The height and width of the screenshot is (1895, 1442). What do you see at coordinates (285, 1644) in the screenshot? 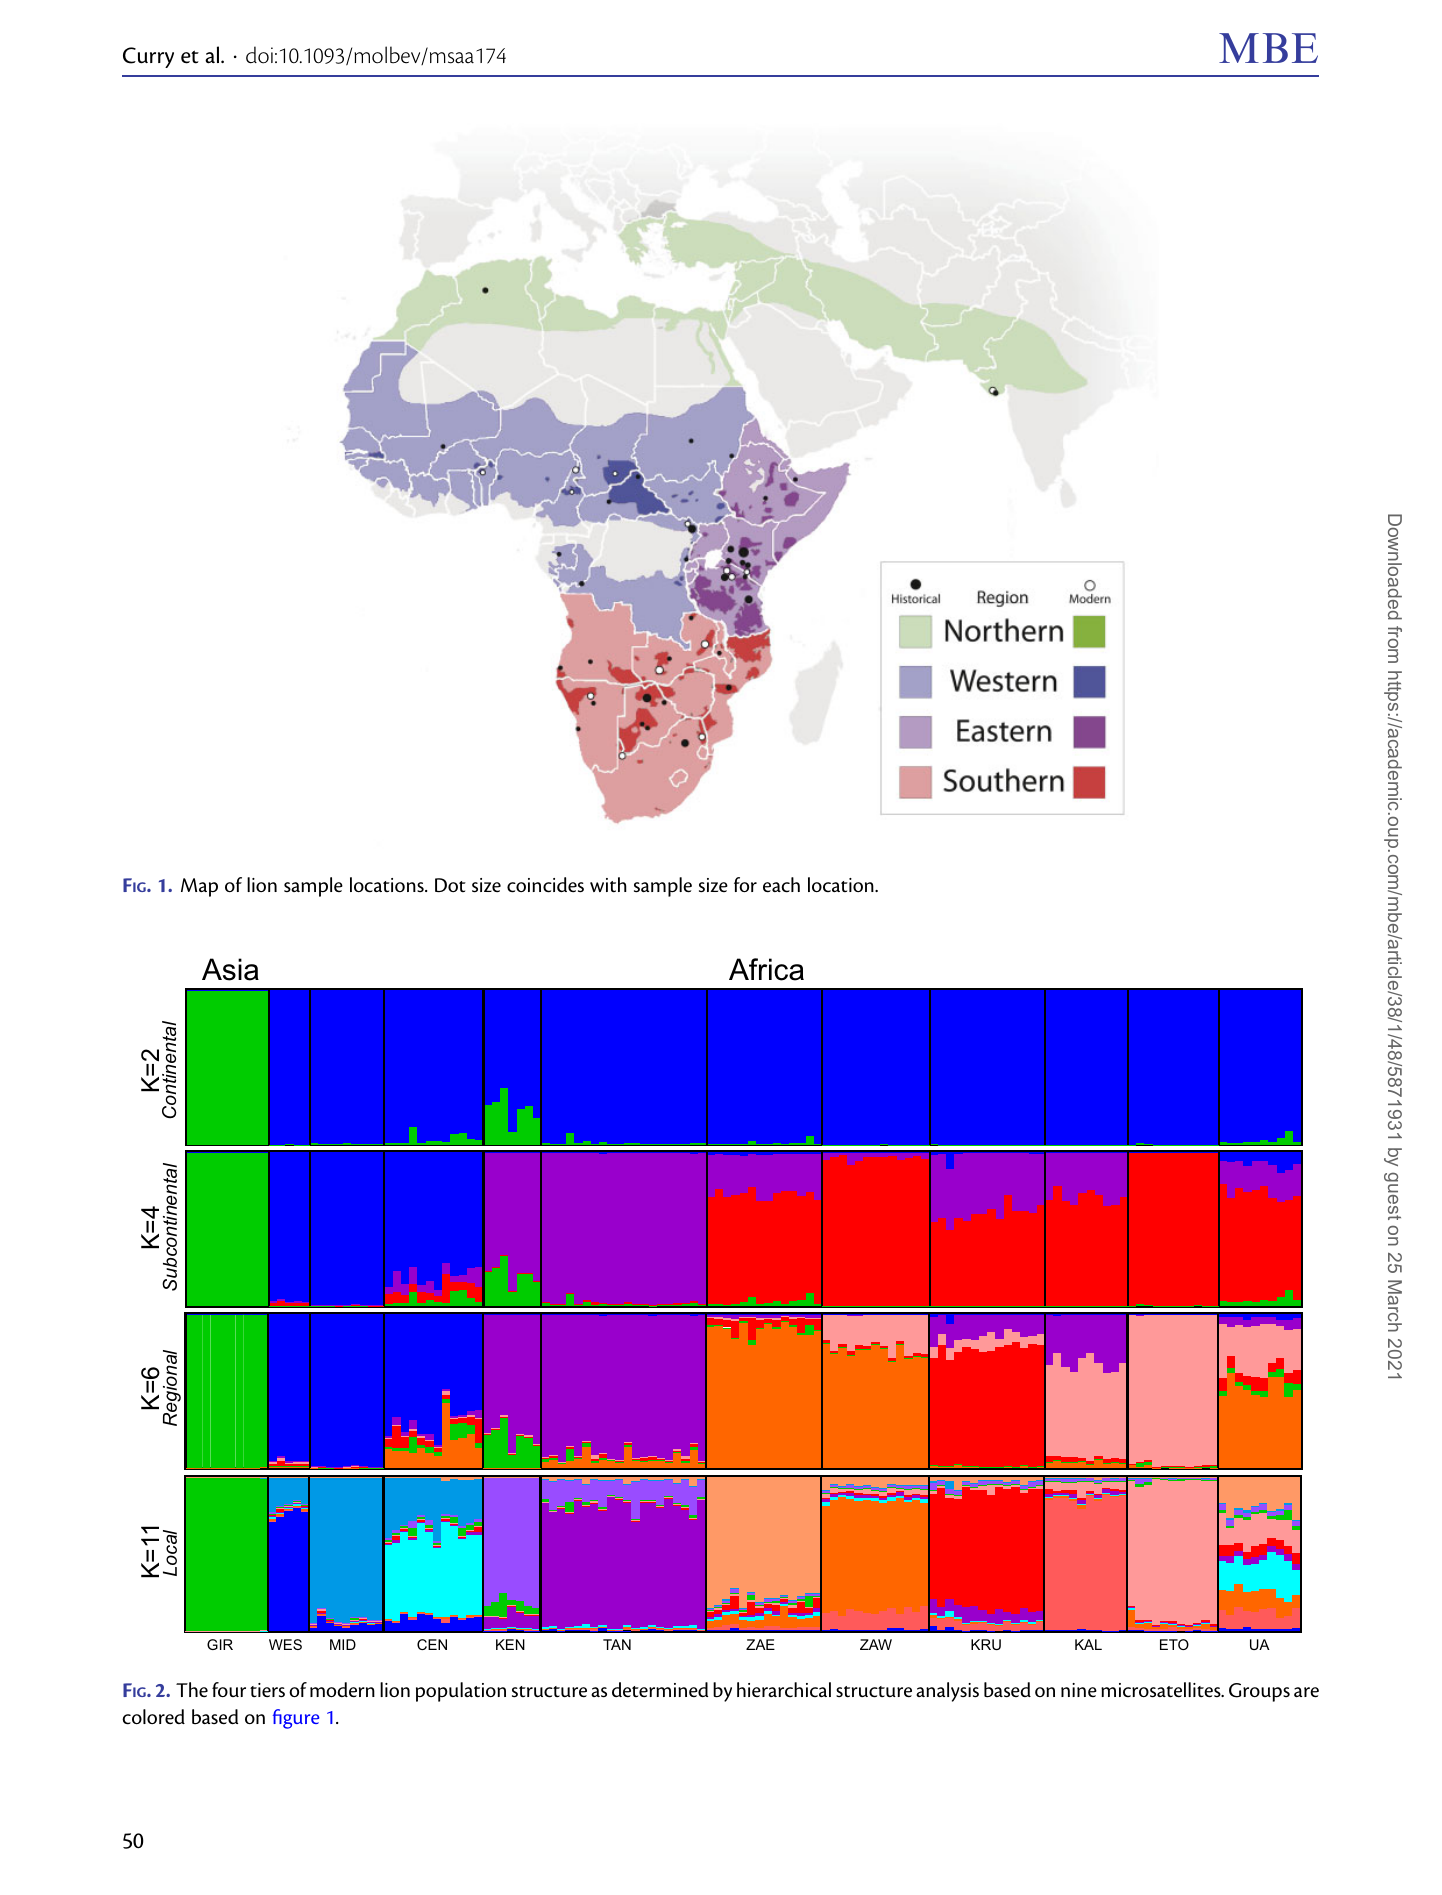
I see `WES` at bounding box center [285, 1644].
